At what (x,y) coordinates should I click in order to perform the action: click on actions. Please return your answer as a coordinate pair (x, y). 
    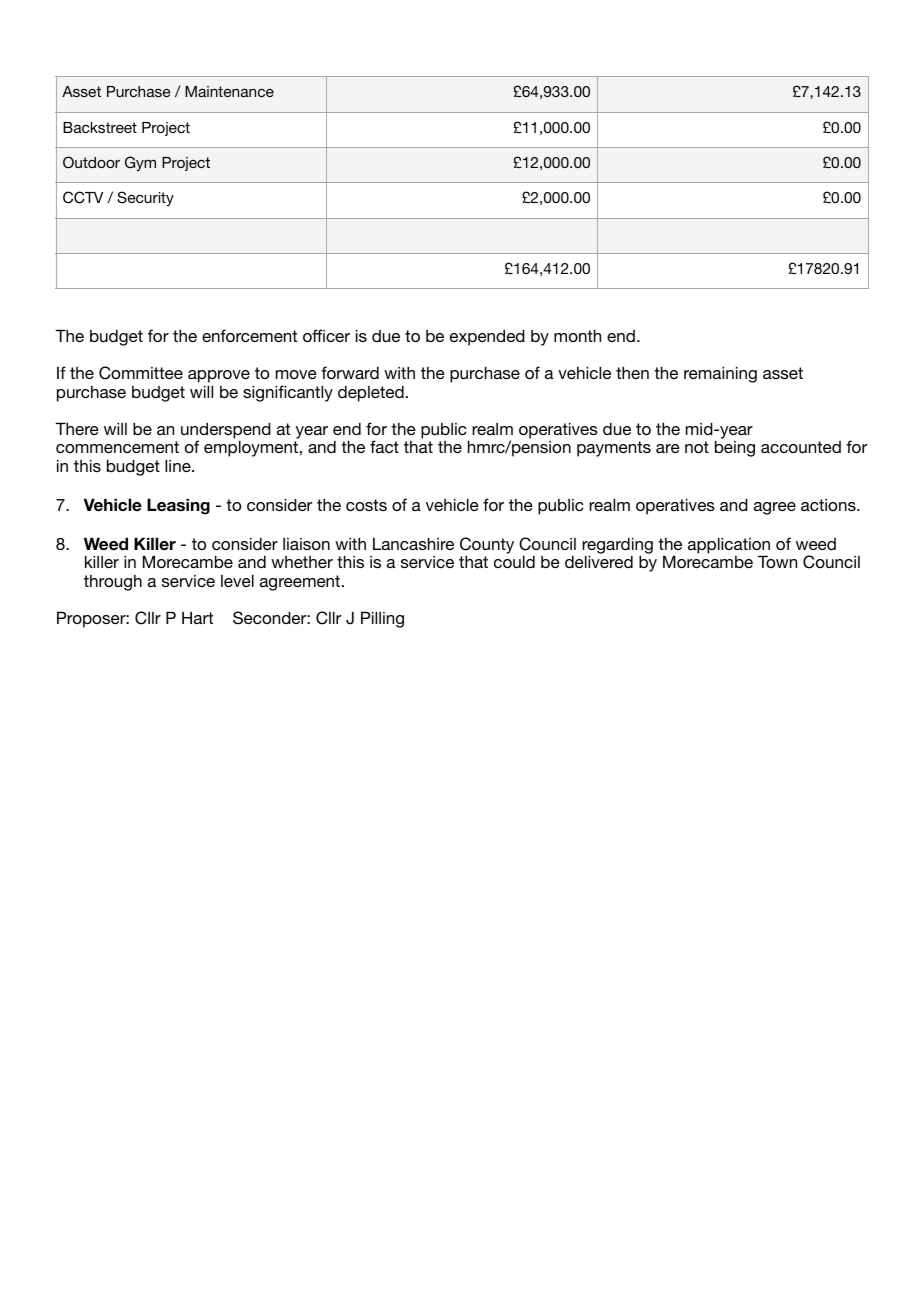
    Looking at the image, I should click on (829, 505).
